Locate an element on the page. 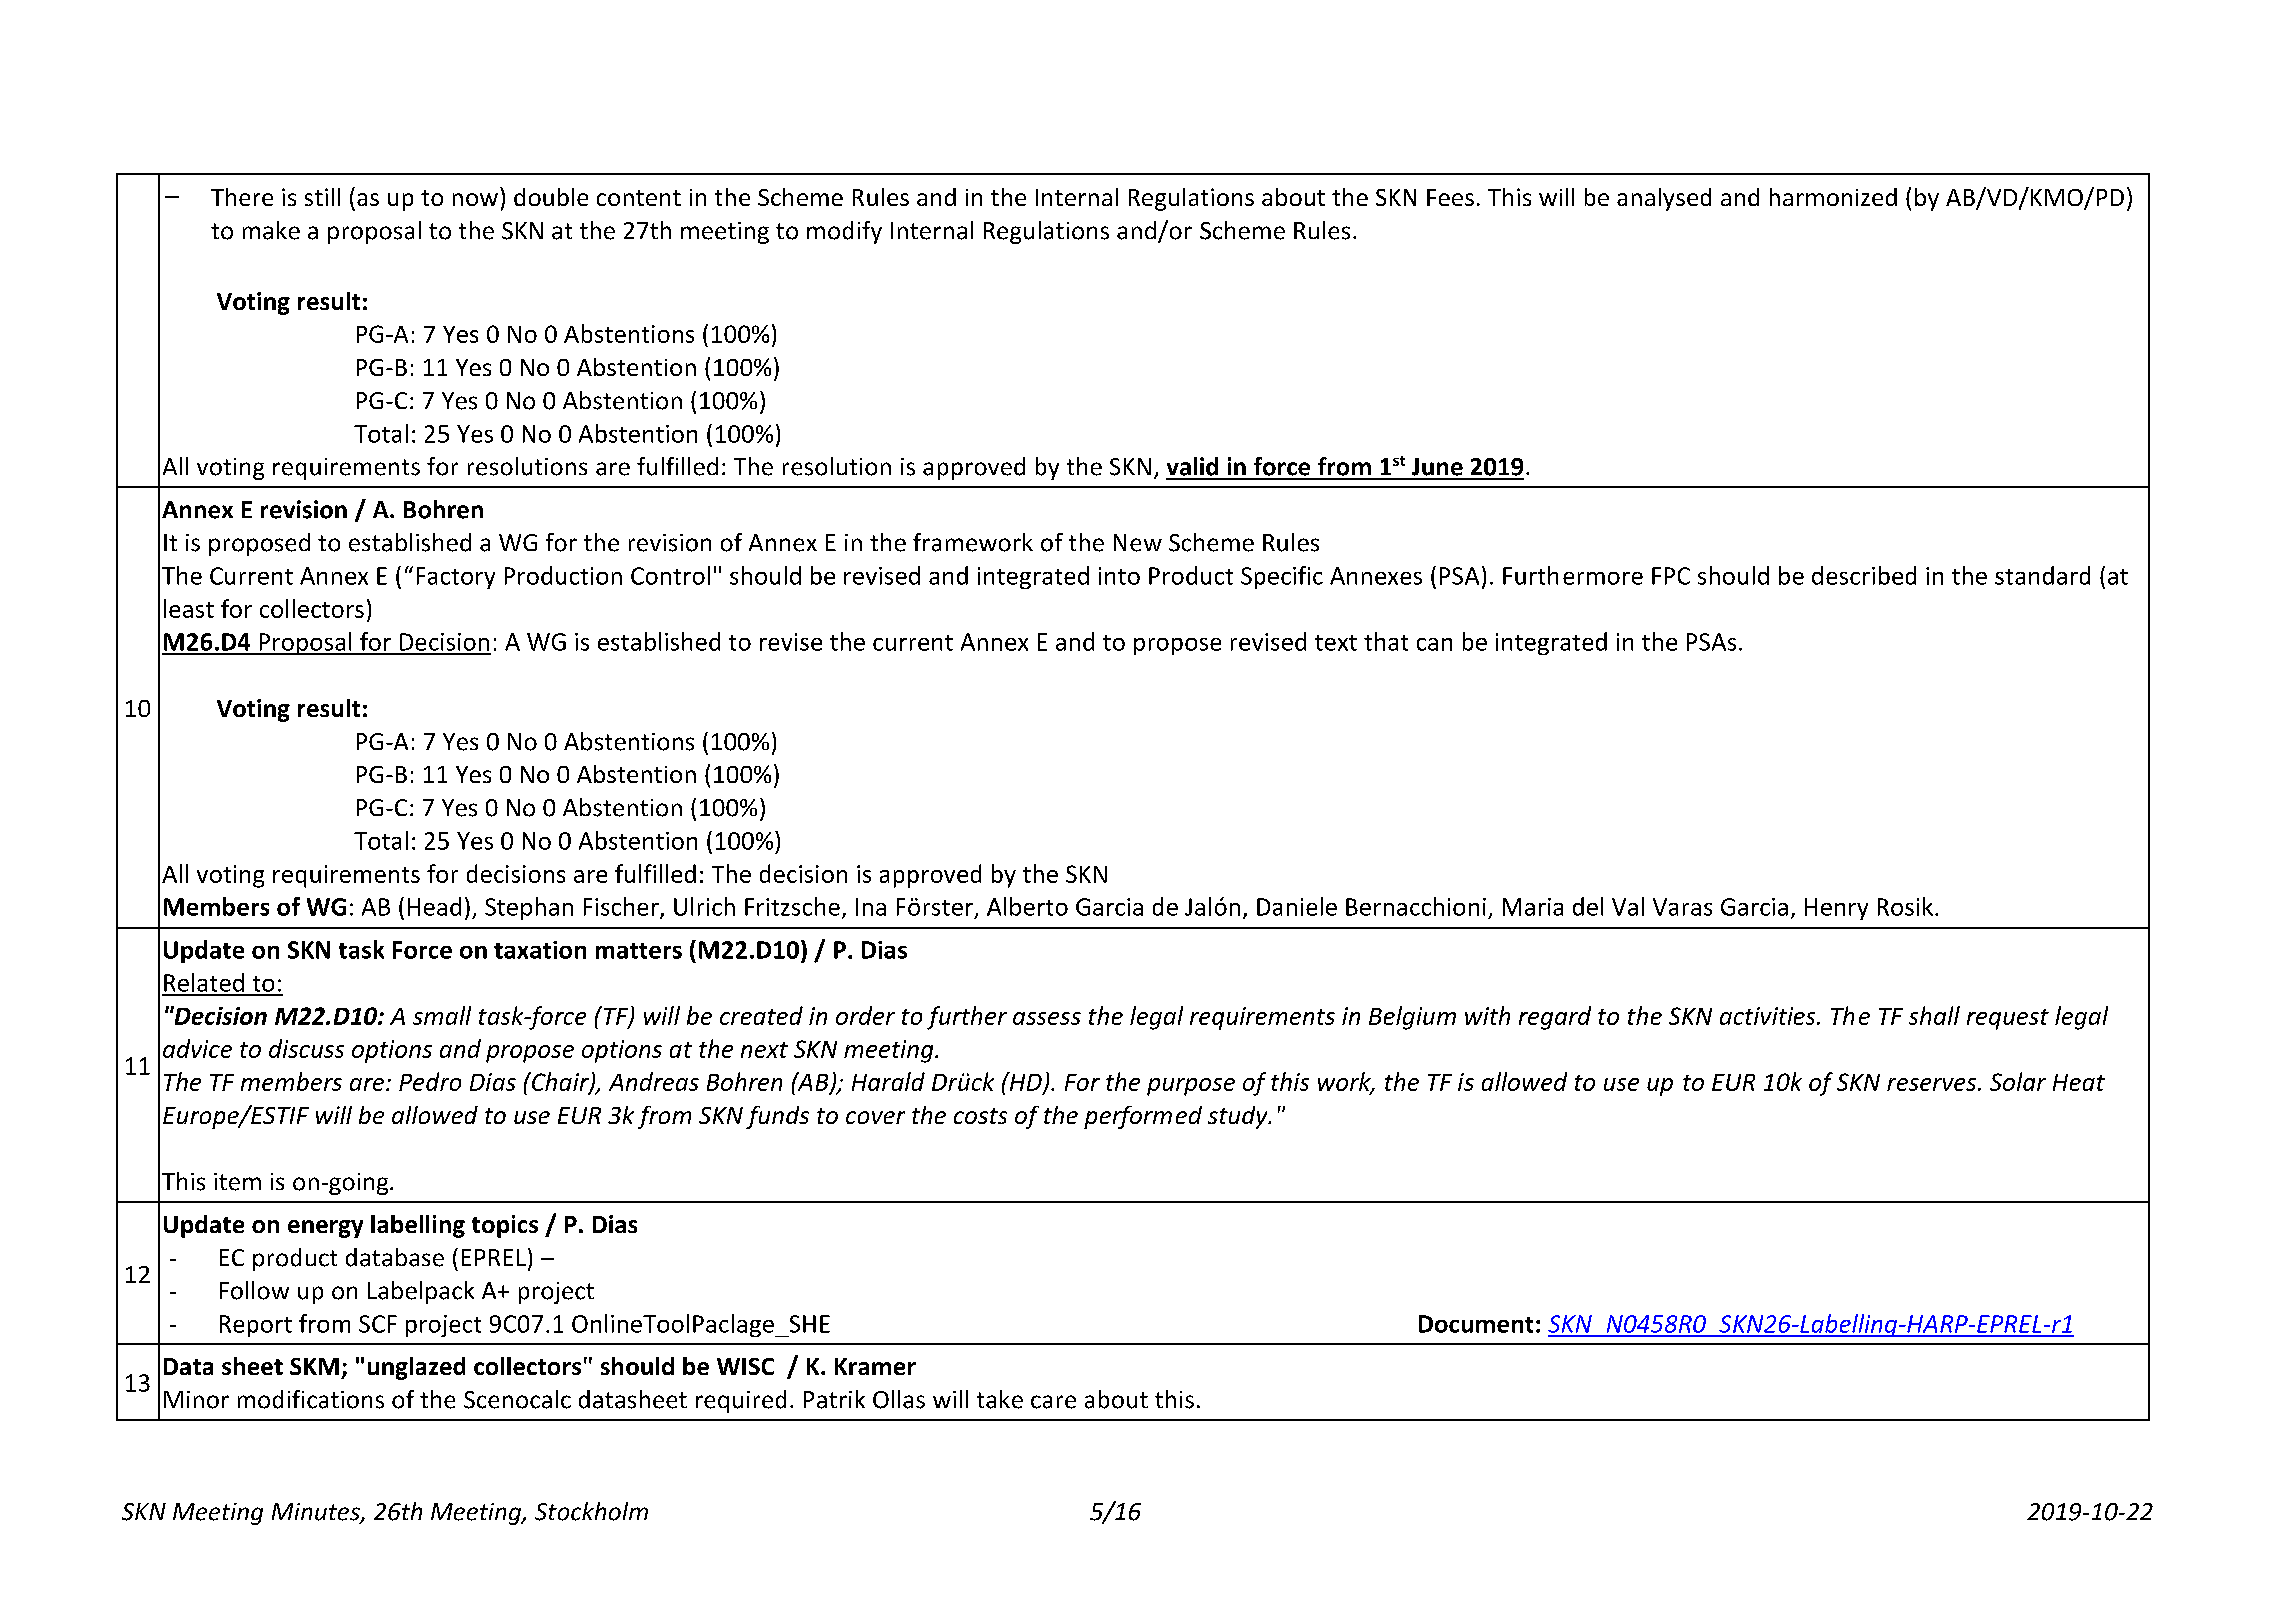 Image resolution: width=2284 pixels, height=1615 pixels. Alberto is located at coordinates (1027, 906).
